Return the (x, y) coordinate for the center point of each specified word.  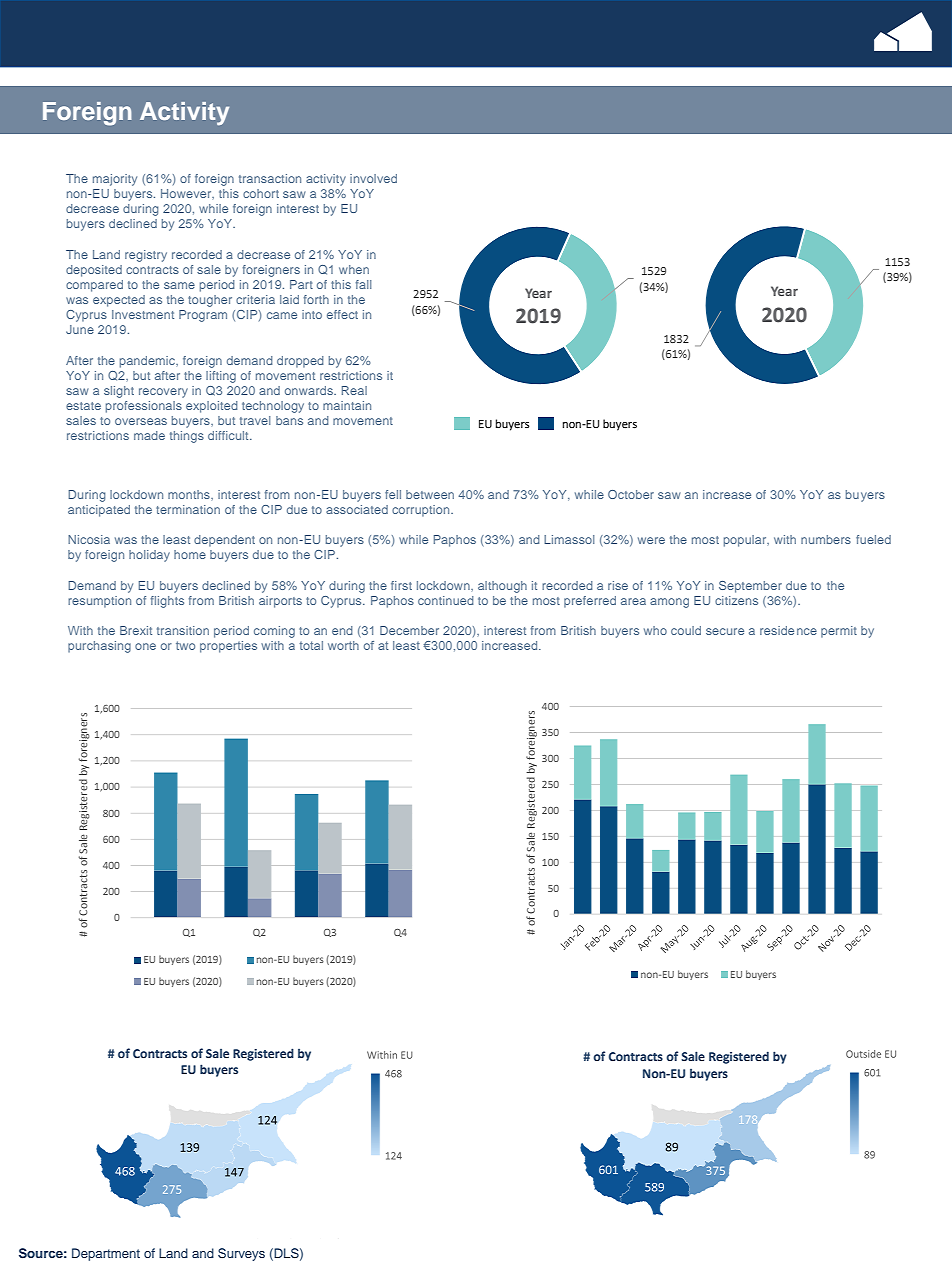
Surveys (241, 1254)
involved (373, 178)
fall (363, 284)
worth (343, 645)
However (187, 194)
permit (839, 632)
